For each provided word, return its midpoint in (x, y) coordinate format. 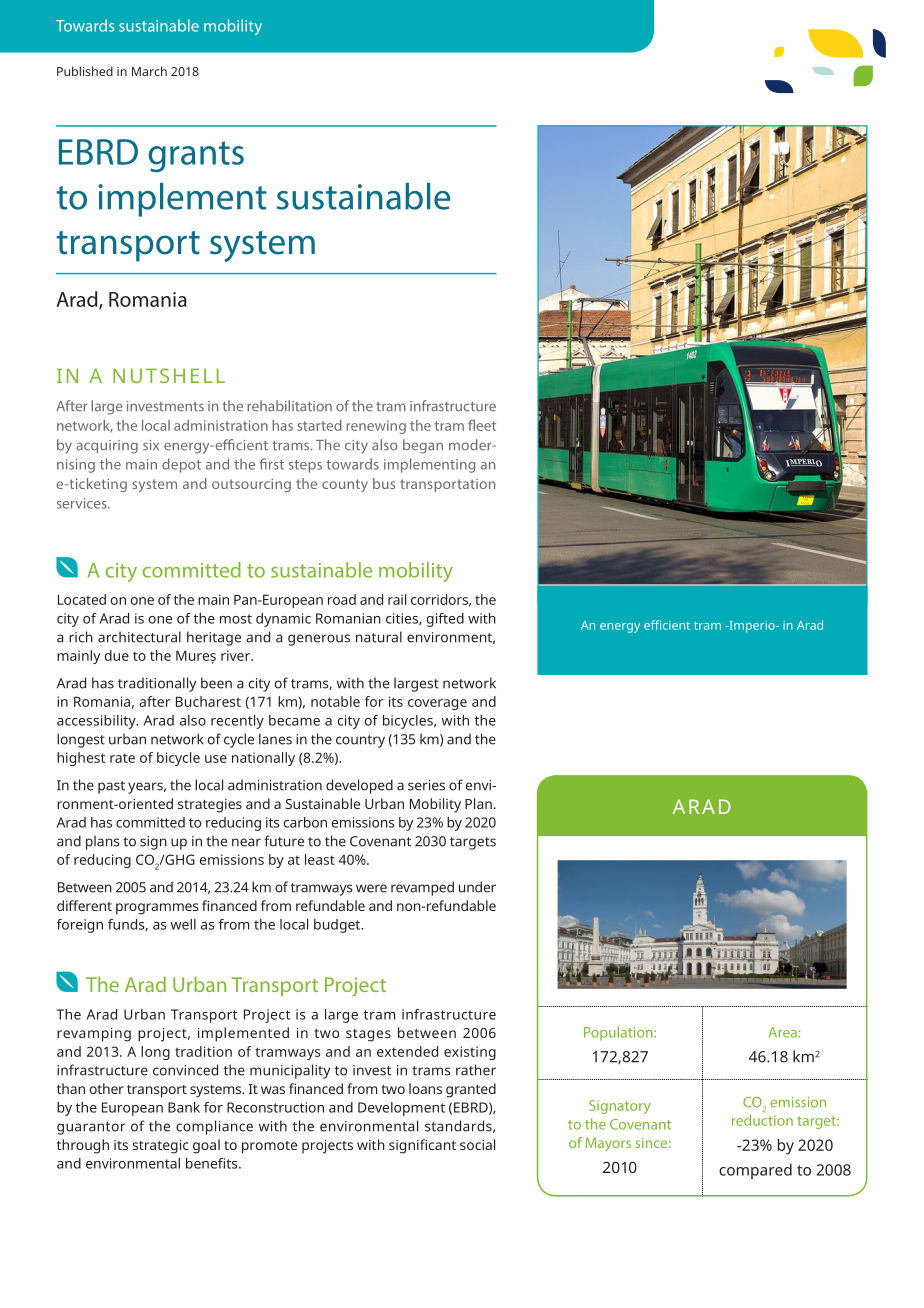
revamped (422, 888)
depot (181, 465)
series (426, 785)
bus (384, 483)
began (423, 446)
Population (619, 1033)
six (151, 445)
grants (196, 156)
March (149, 71)
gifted (445, 620)
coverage (437, 704)
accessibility (97, 722)
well (183, 924)
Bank (184, 1107)
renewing (376, 427)
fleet (482, 425)
